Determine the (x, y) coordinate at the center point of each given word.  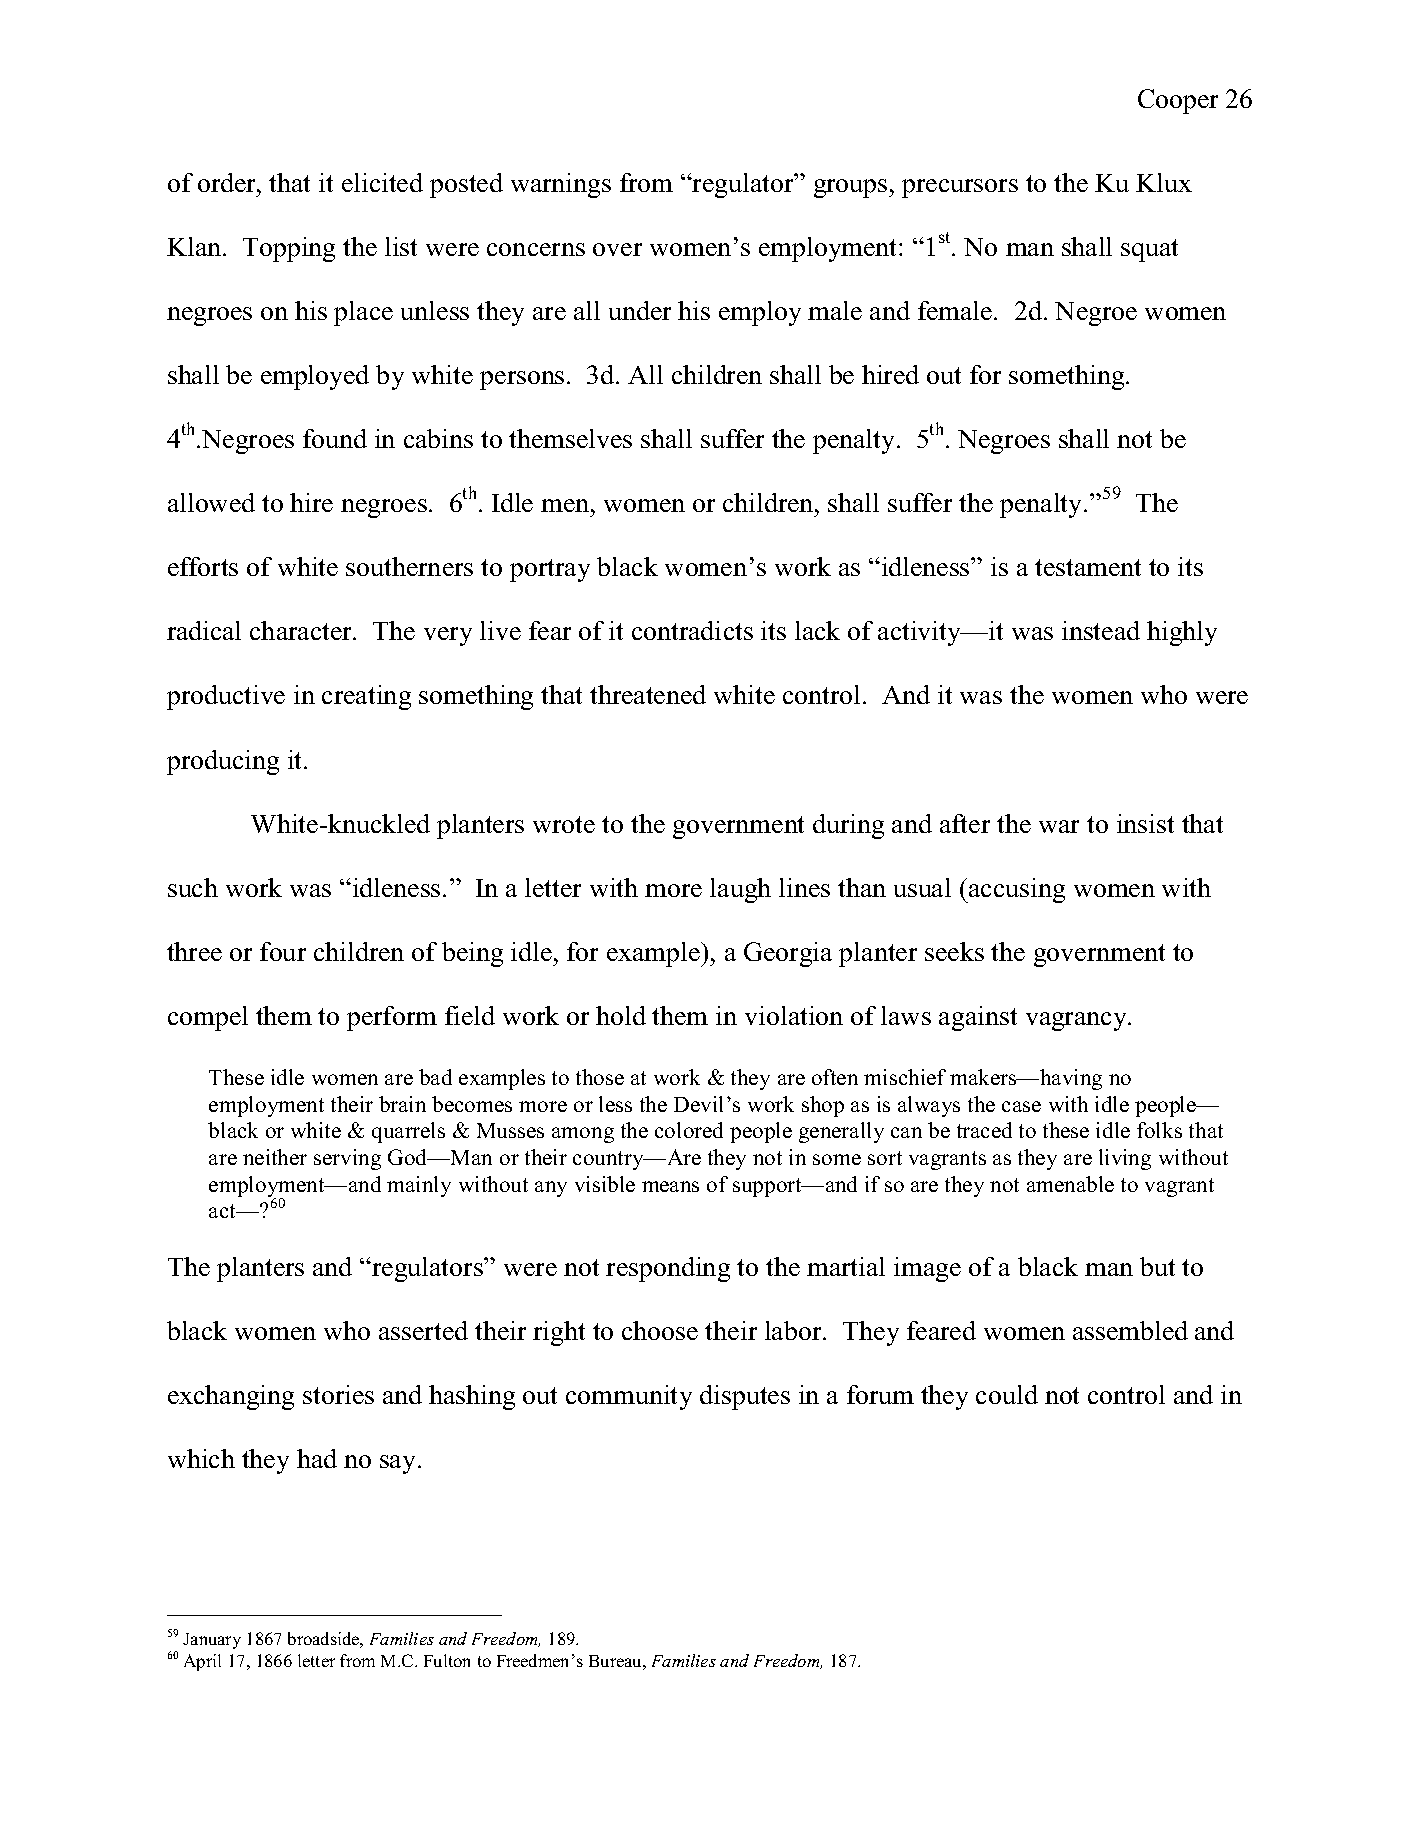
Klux (1164, 182)
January (212, 1641)
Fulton (447, 1660)
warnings (561, 185)
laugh (740, 890)
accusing (1016, 890)
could (1007, 1394)
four (283, 951)
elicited (382, 182)
